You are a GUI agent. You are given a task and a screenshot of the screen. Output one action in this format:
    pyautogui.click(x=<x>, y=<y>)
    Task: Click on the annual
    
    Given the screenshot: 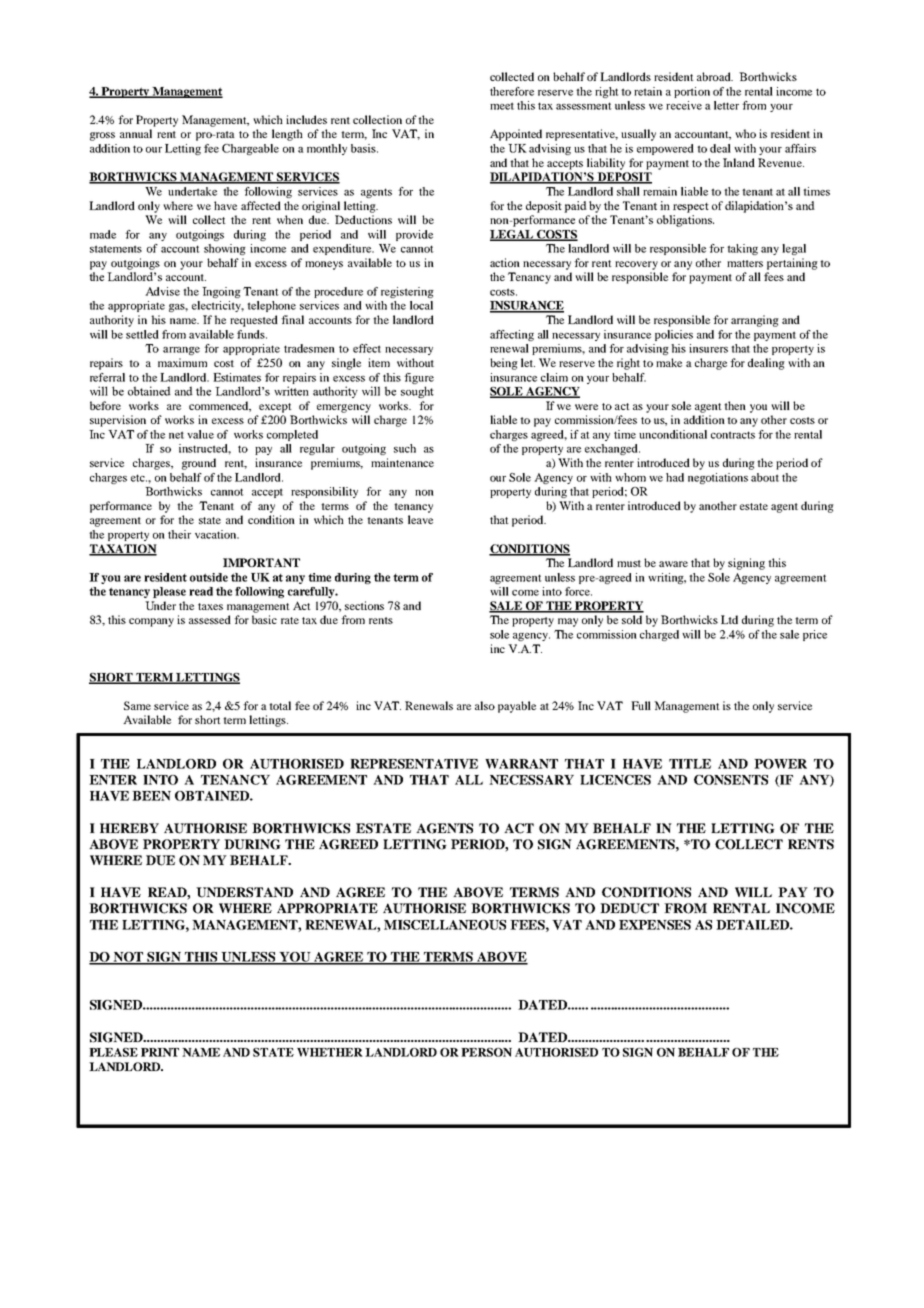 What is the action you would take?
    pyautogui.click(x=136, y=133)
